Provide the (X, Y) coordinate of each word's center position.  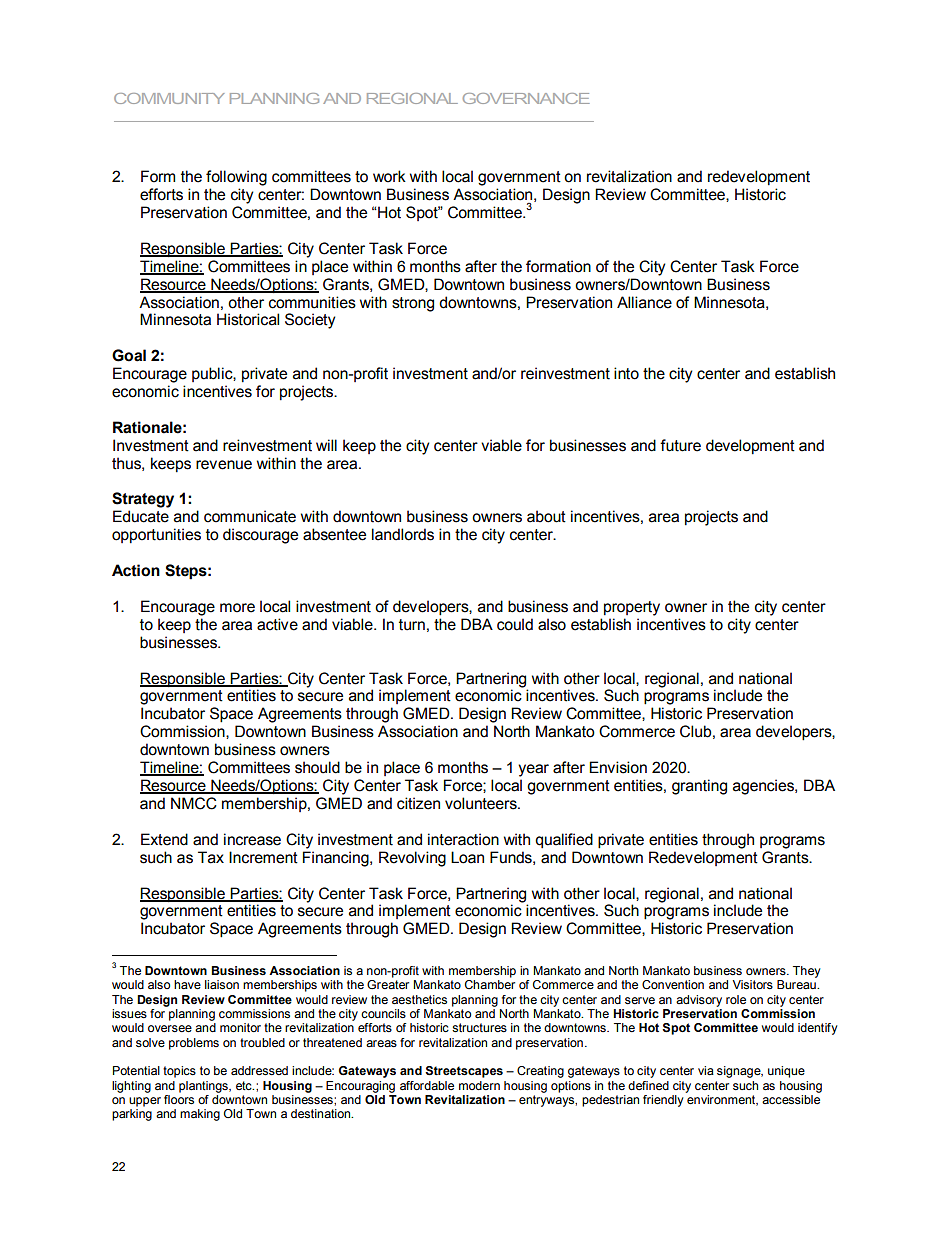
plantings (204, 1087)
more (237, 608)
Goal (129, 355)
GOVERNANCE (526, 98)
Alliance (644, 302)
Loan (467, 857)
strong (413, 304)
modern (479, 1085)
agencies (764, 787)
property (632, 608)
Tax (211, 857)
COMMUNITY (169, 98)
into (626, 373)
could (515, 624)
